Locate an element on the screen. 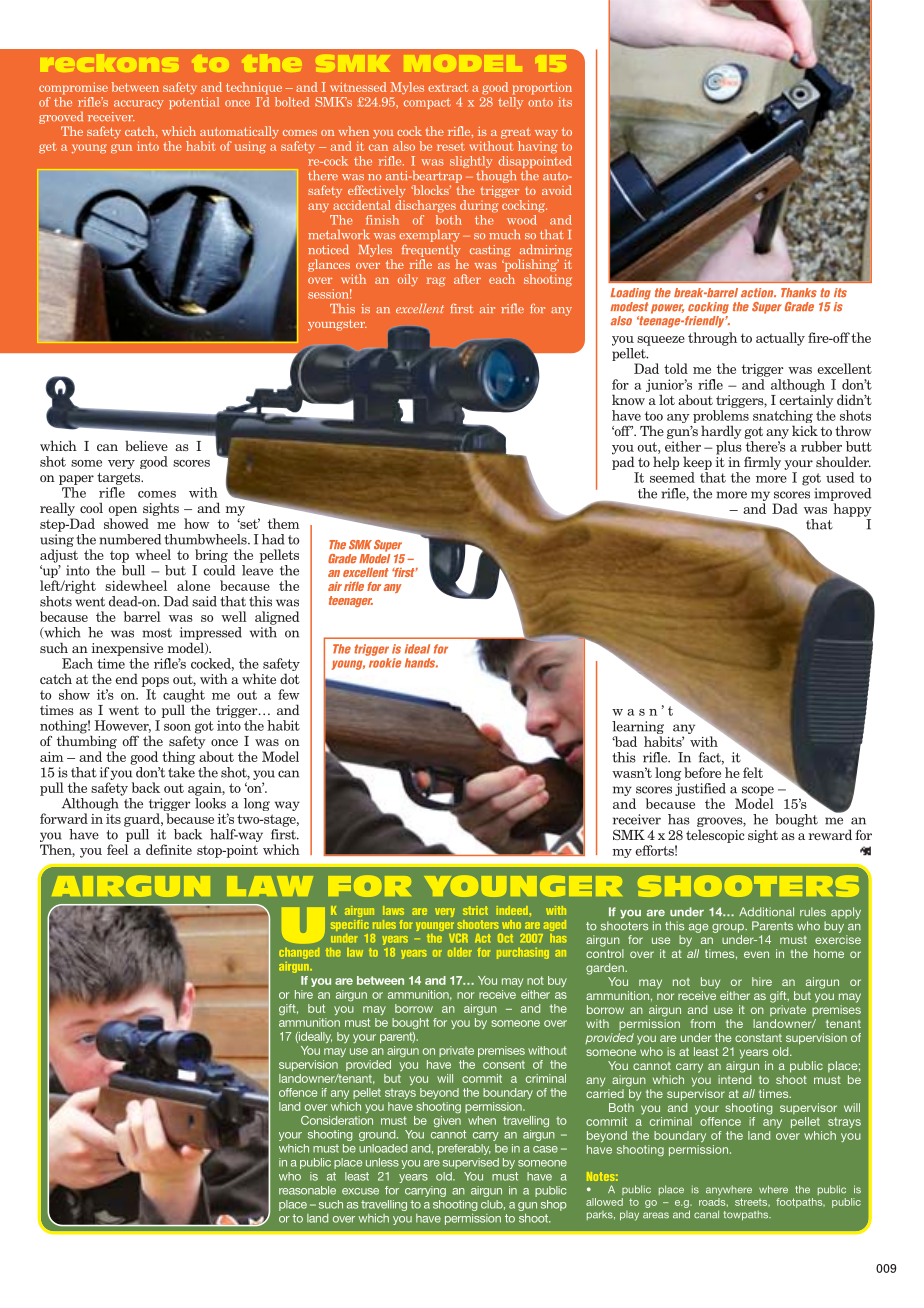 This screenshot has height=1308, width=924. reasonable is located at coordinates (307, 1190).
